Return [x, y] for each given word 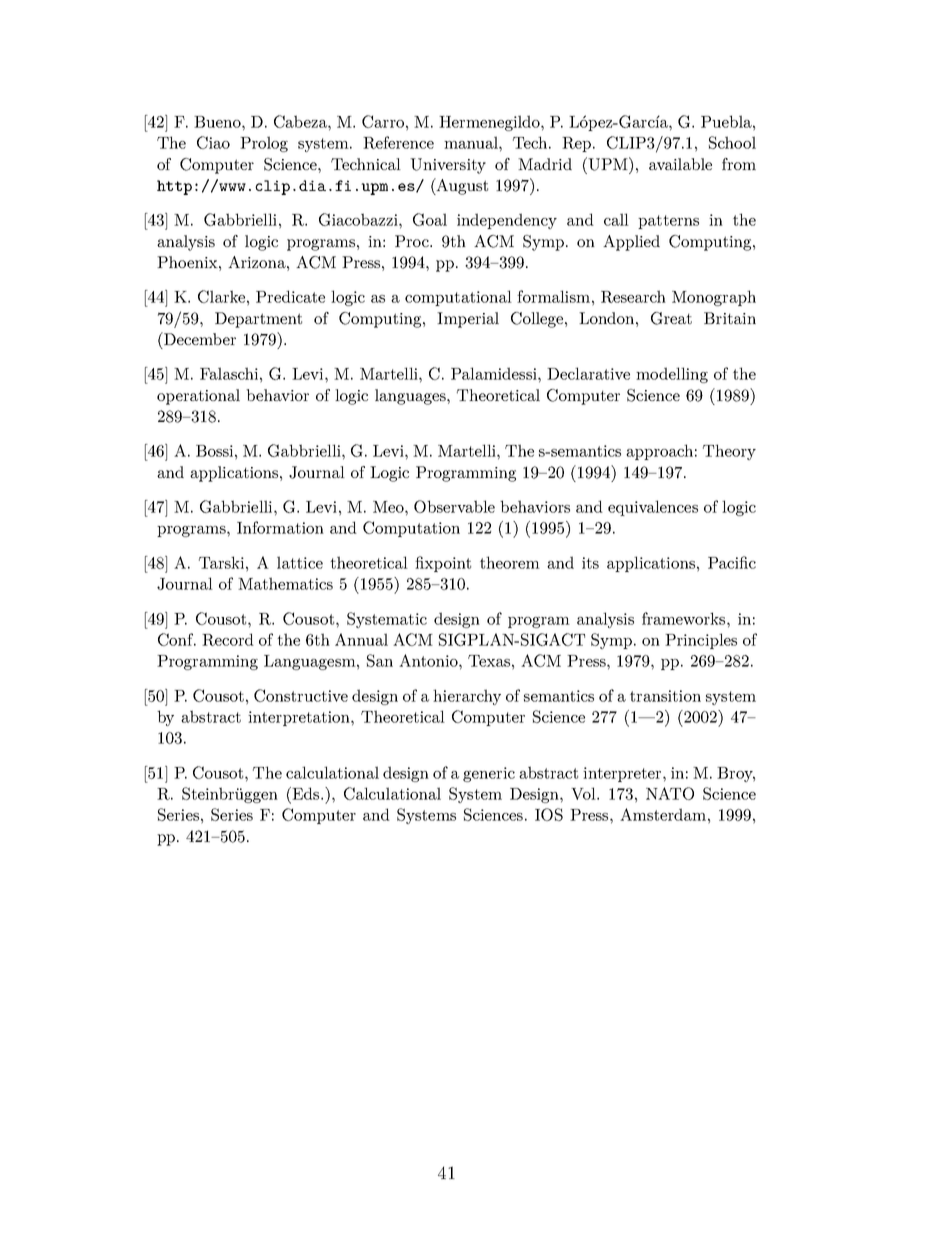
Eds [306, 793]
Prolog [264, 144]
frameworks [685, 618]
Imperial [468, 320]
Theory [729, 452]
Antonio [429, 660]
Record [228, 639]
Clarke [221, 296]
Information [280, 527]
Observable [454, 506]
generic [489, 774]
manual [472, 142]
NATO [670, 793]
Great [671, 318]
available [680, 164]
